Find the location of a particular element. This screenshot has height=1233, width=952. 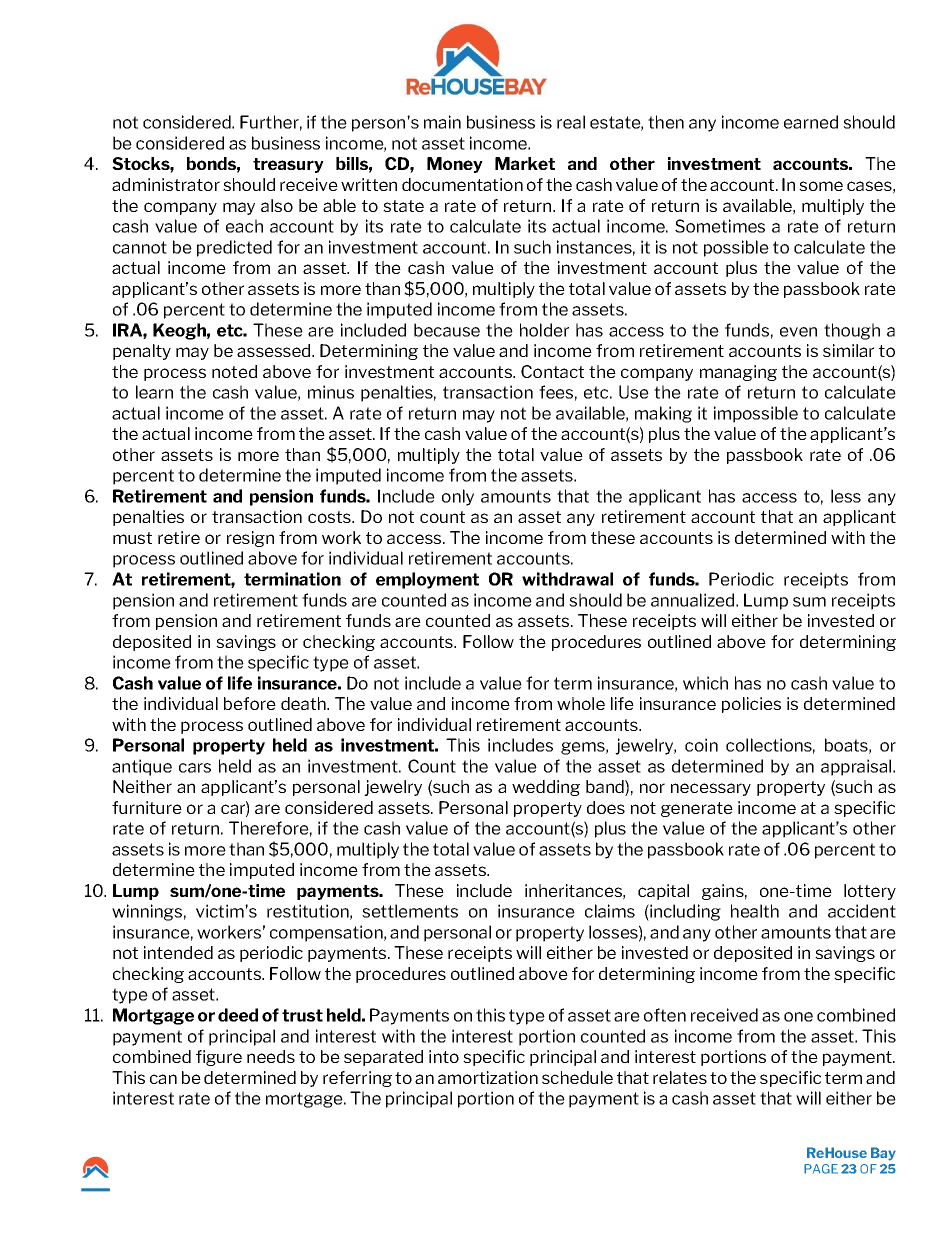

whole is located at coordinates (581, 703).
